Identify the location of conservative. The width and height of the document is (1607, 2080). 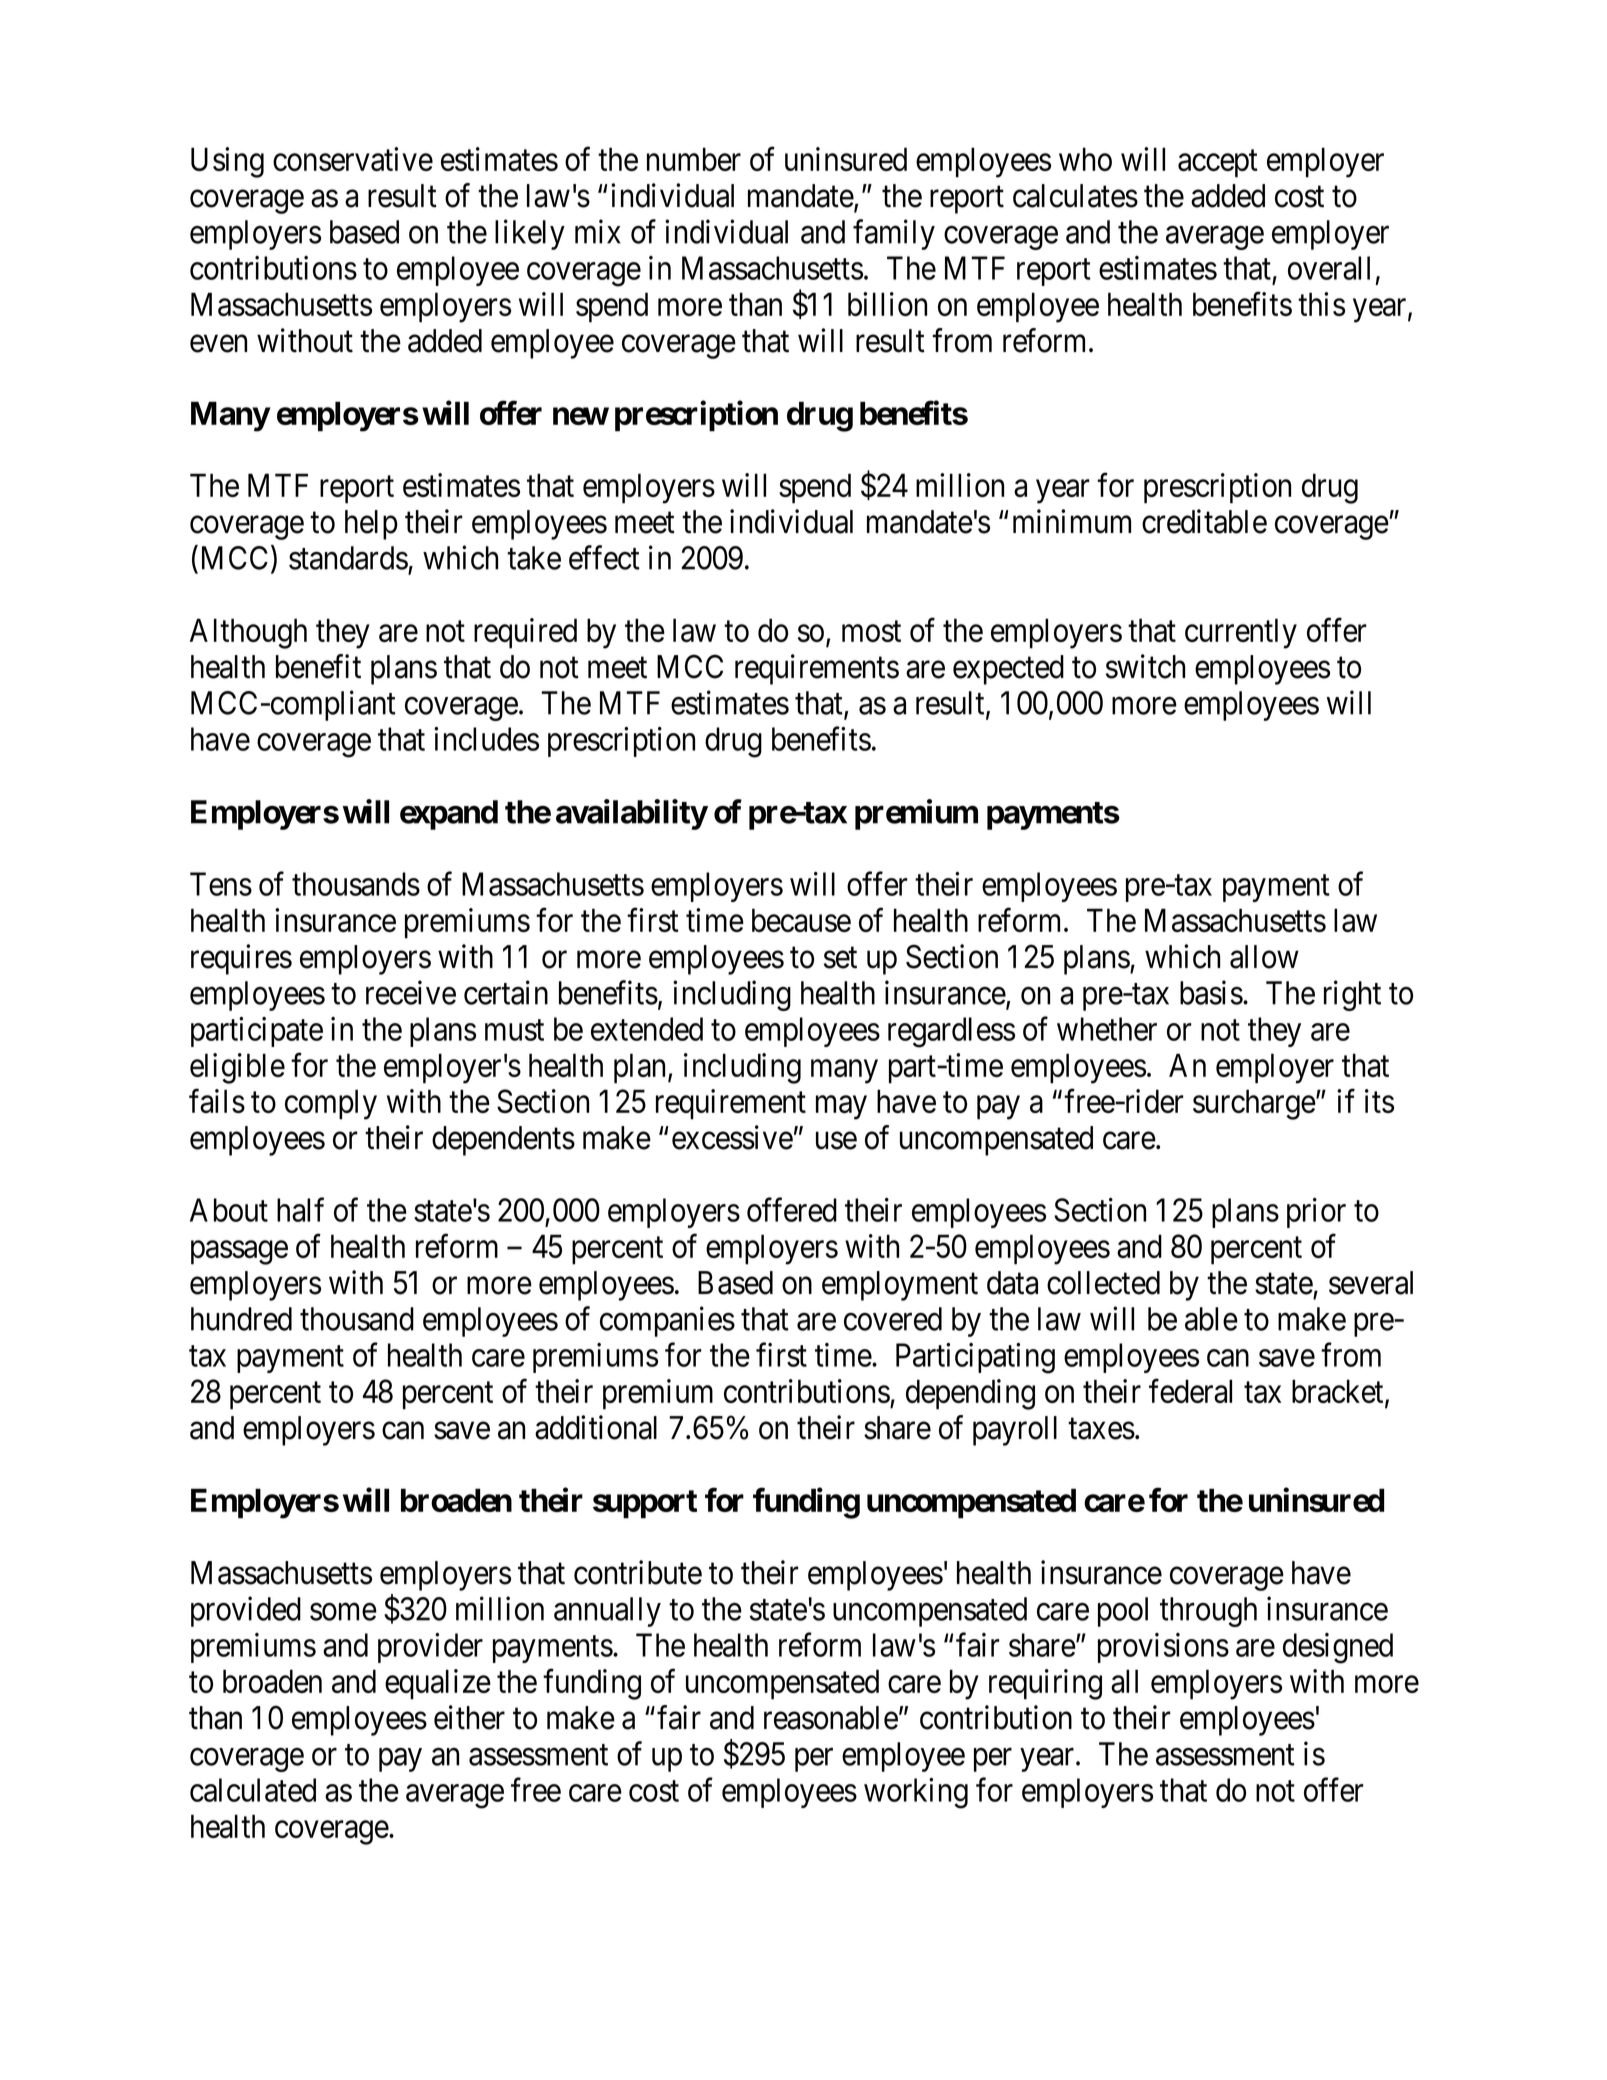
(353, 159).
